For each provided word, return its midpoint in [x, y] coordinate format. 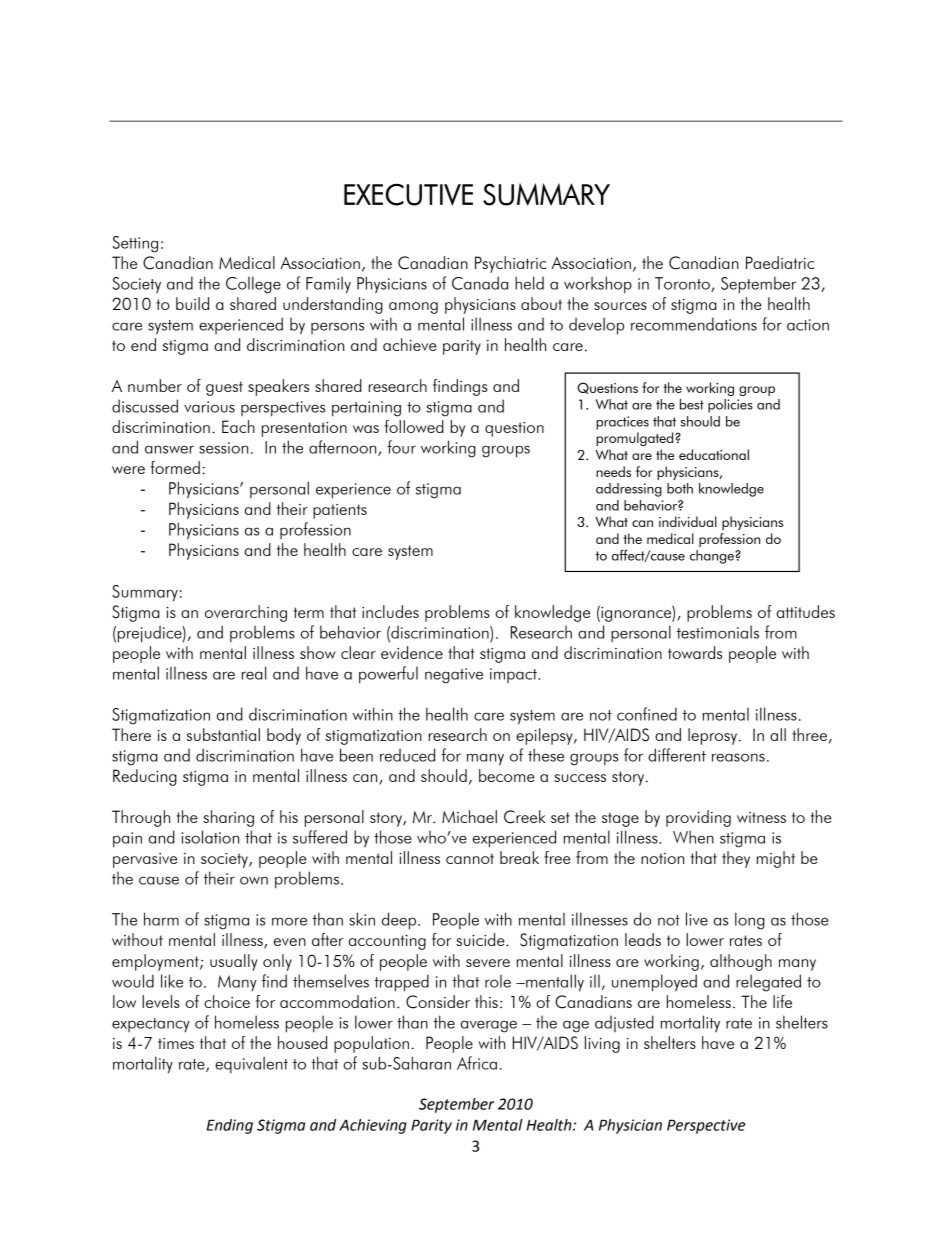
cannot [470, 858]
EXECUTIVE [408, 194]
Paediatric [780, 262]
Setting [135, 244]
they [736, 859]
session [223, 448]
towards [695, 652]
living [602, 1044]
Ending [230, 1126]
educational [714, 454]
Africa [477, 1063]
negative [454, 676]
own [254, 880]
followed [414, 426]
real [254, 673]
